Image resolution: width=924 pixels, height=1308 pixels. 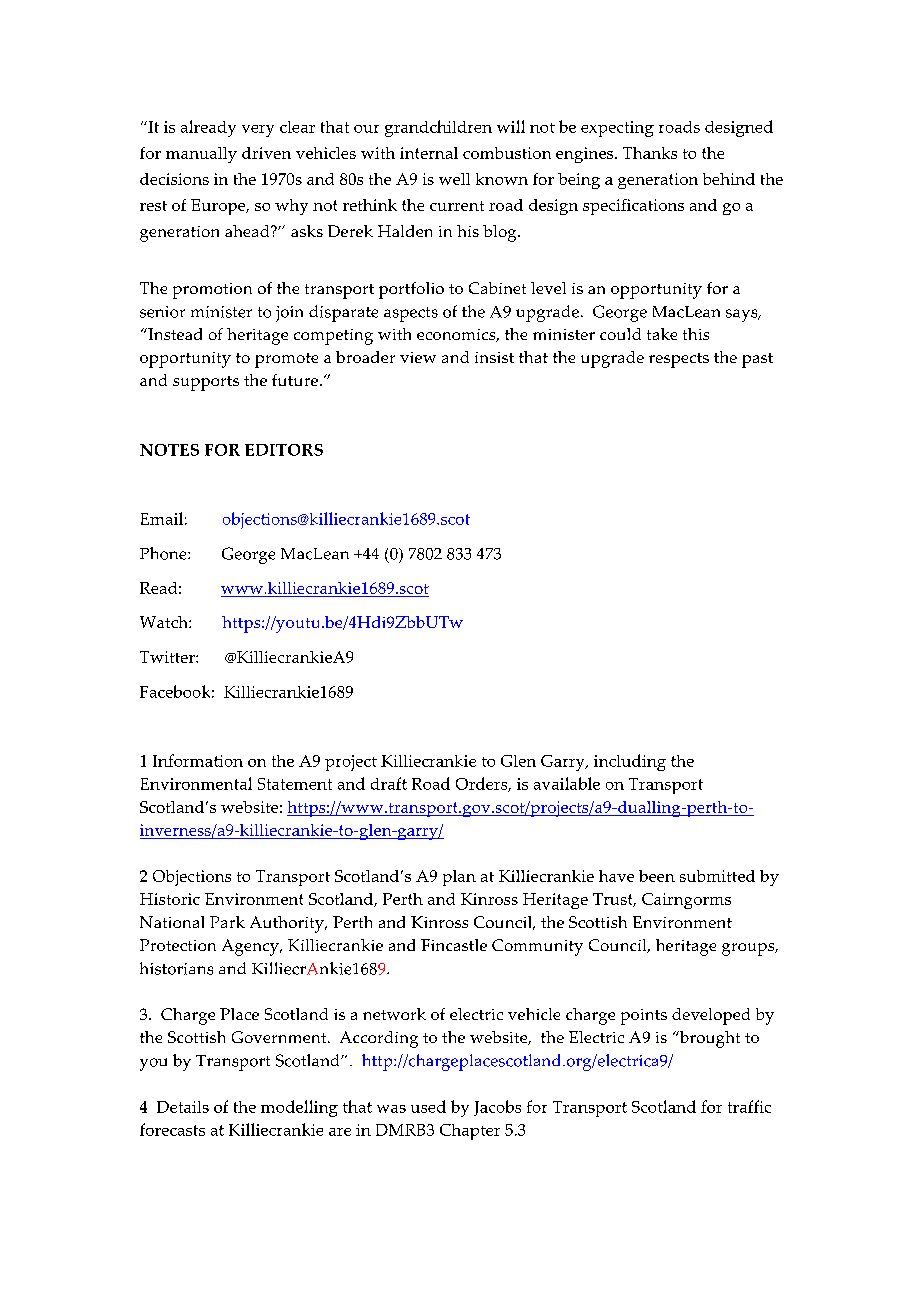 What do you see at coordinates (679, 360) in the screenshot?
I see `respects` at bounding box center [679, 360].
